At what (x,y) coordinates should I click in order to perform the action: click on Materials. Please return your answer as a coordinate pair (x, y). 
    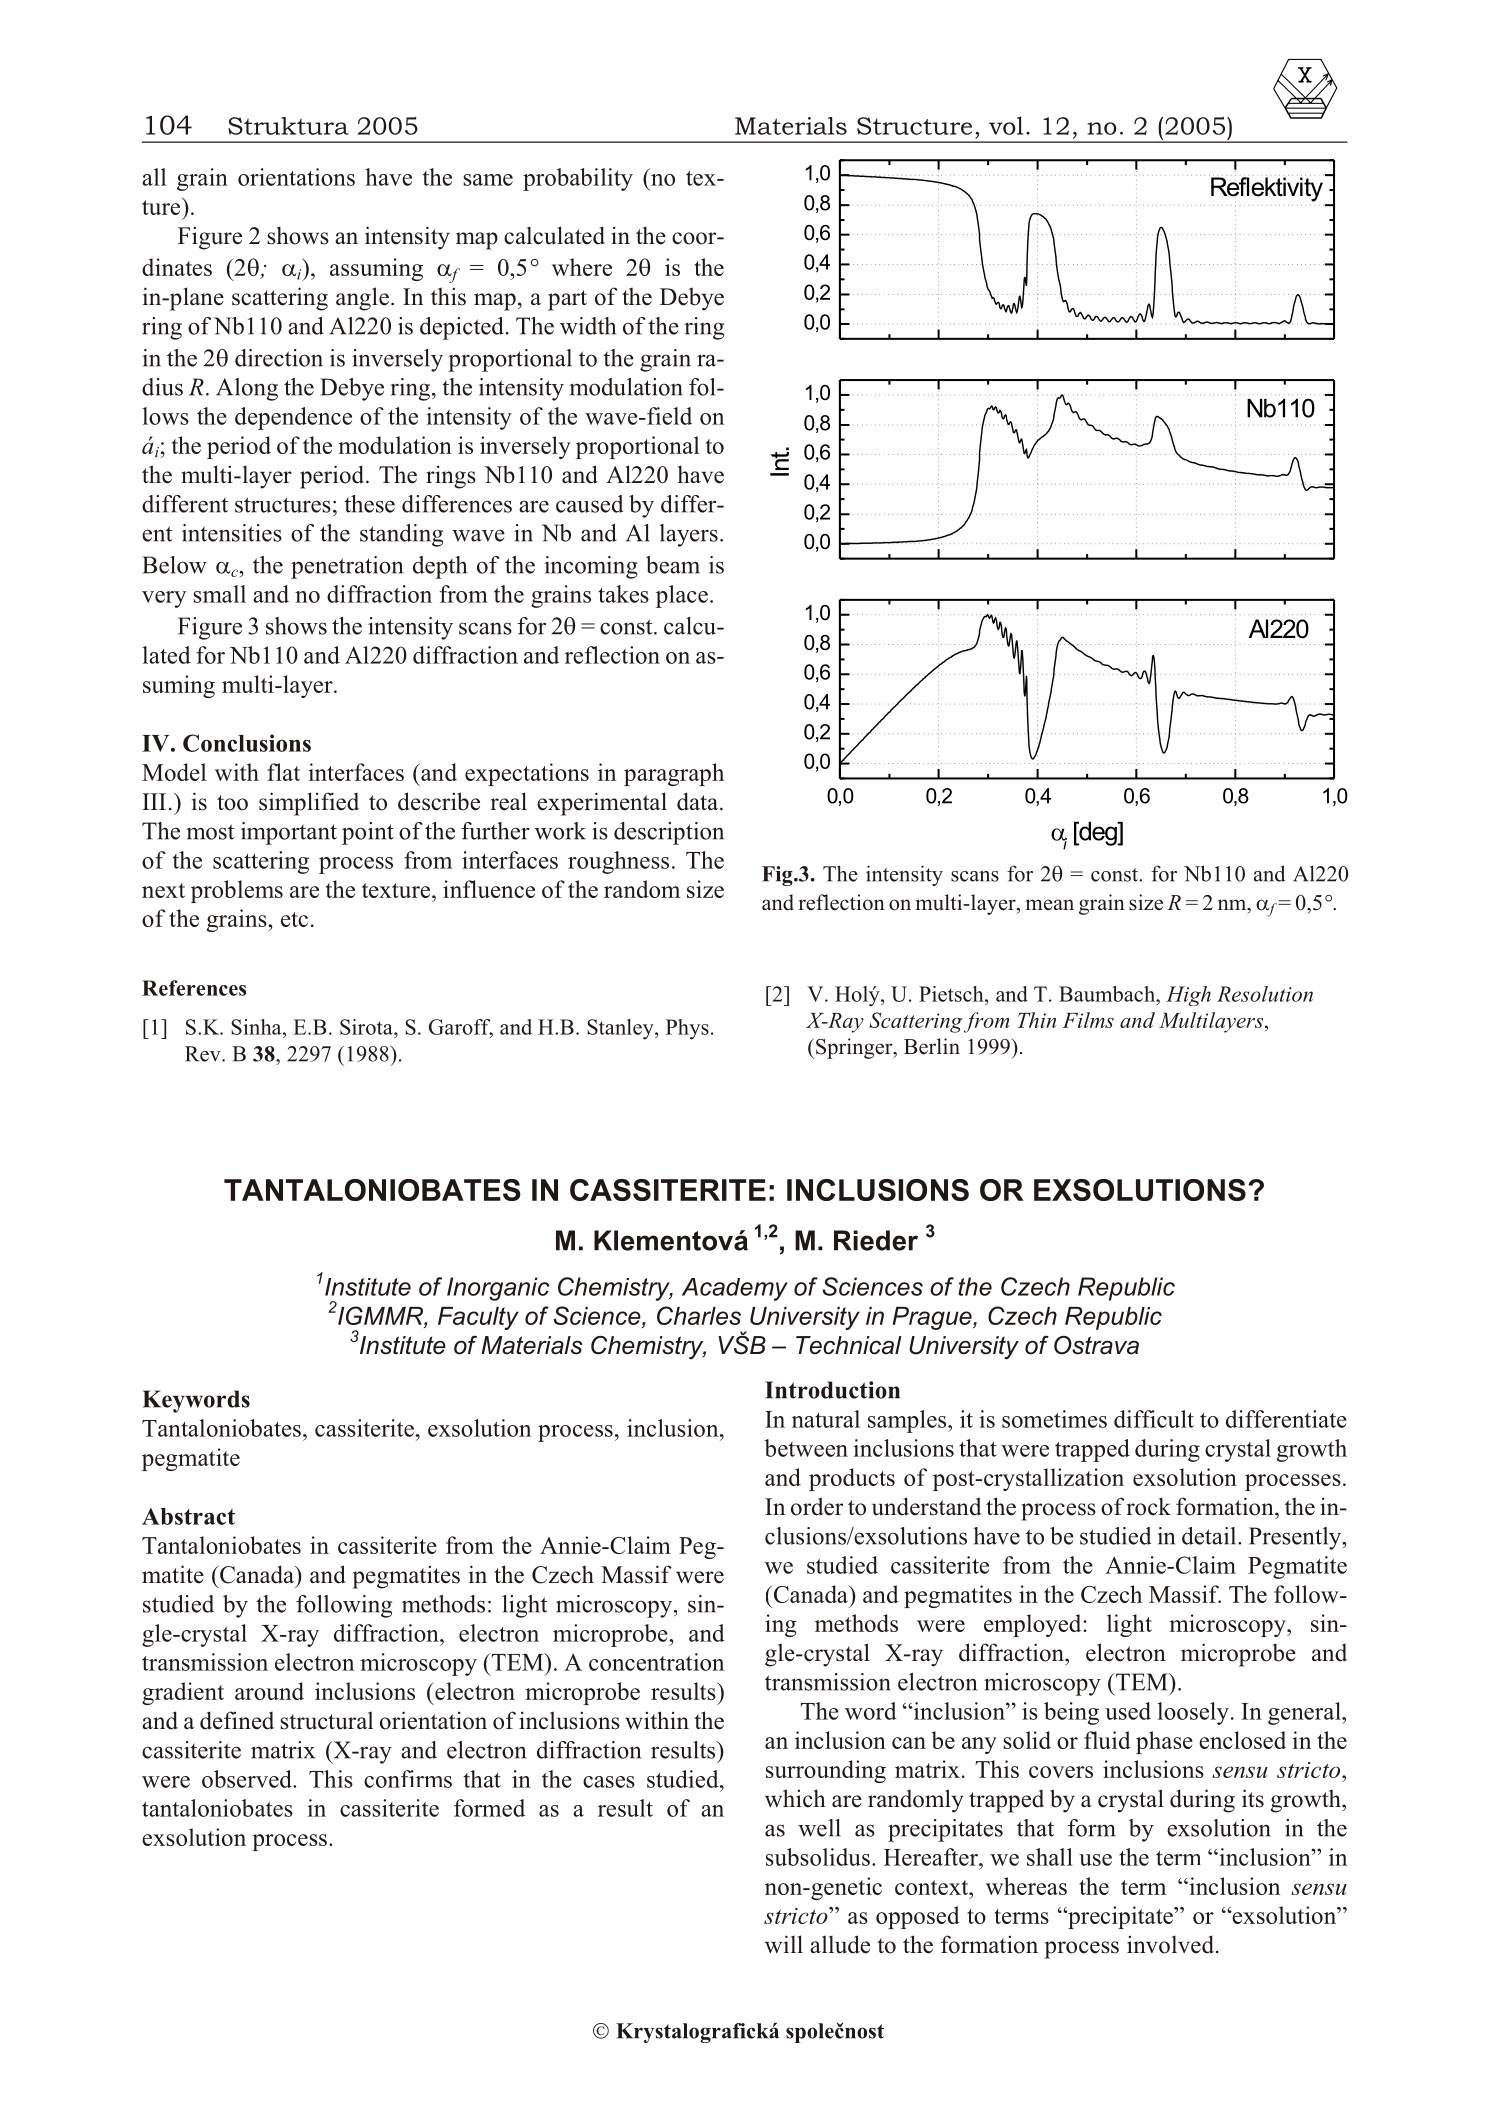
    Looking at the image, I should click on (791, 126).
